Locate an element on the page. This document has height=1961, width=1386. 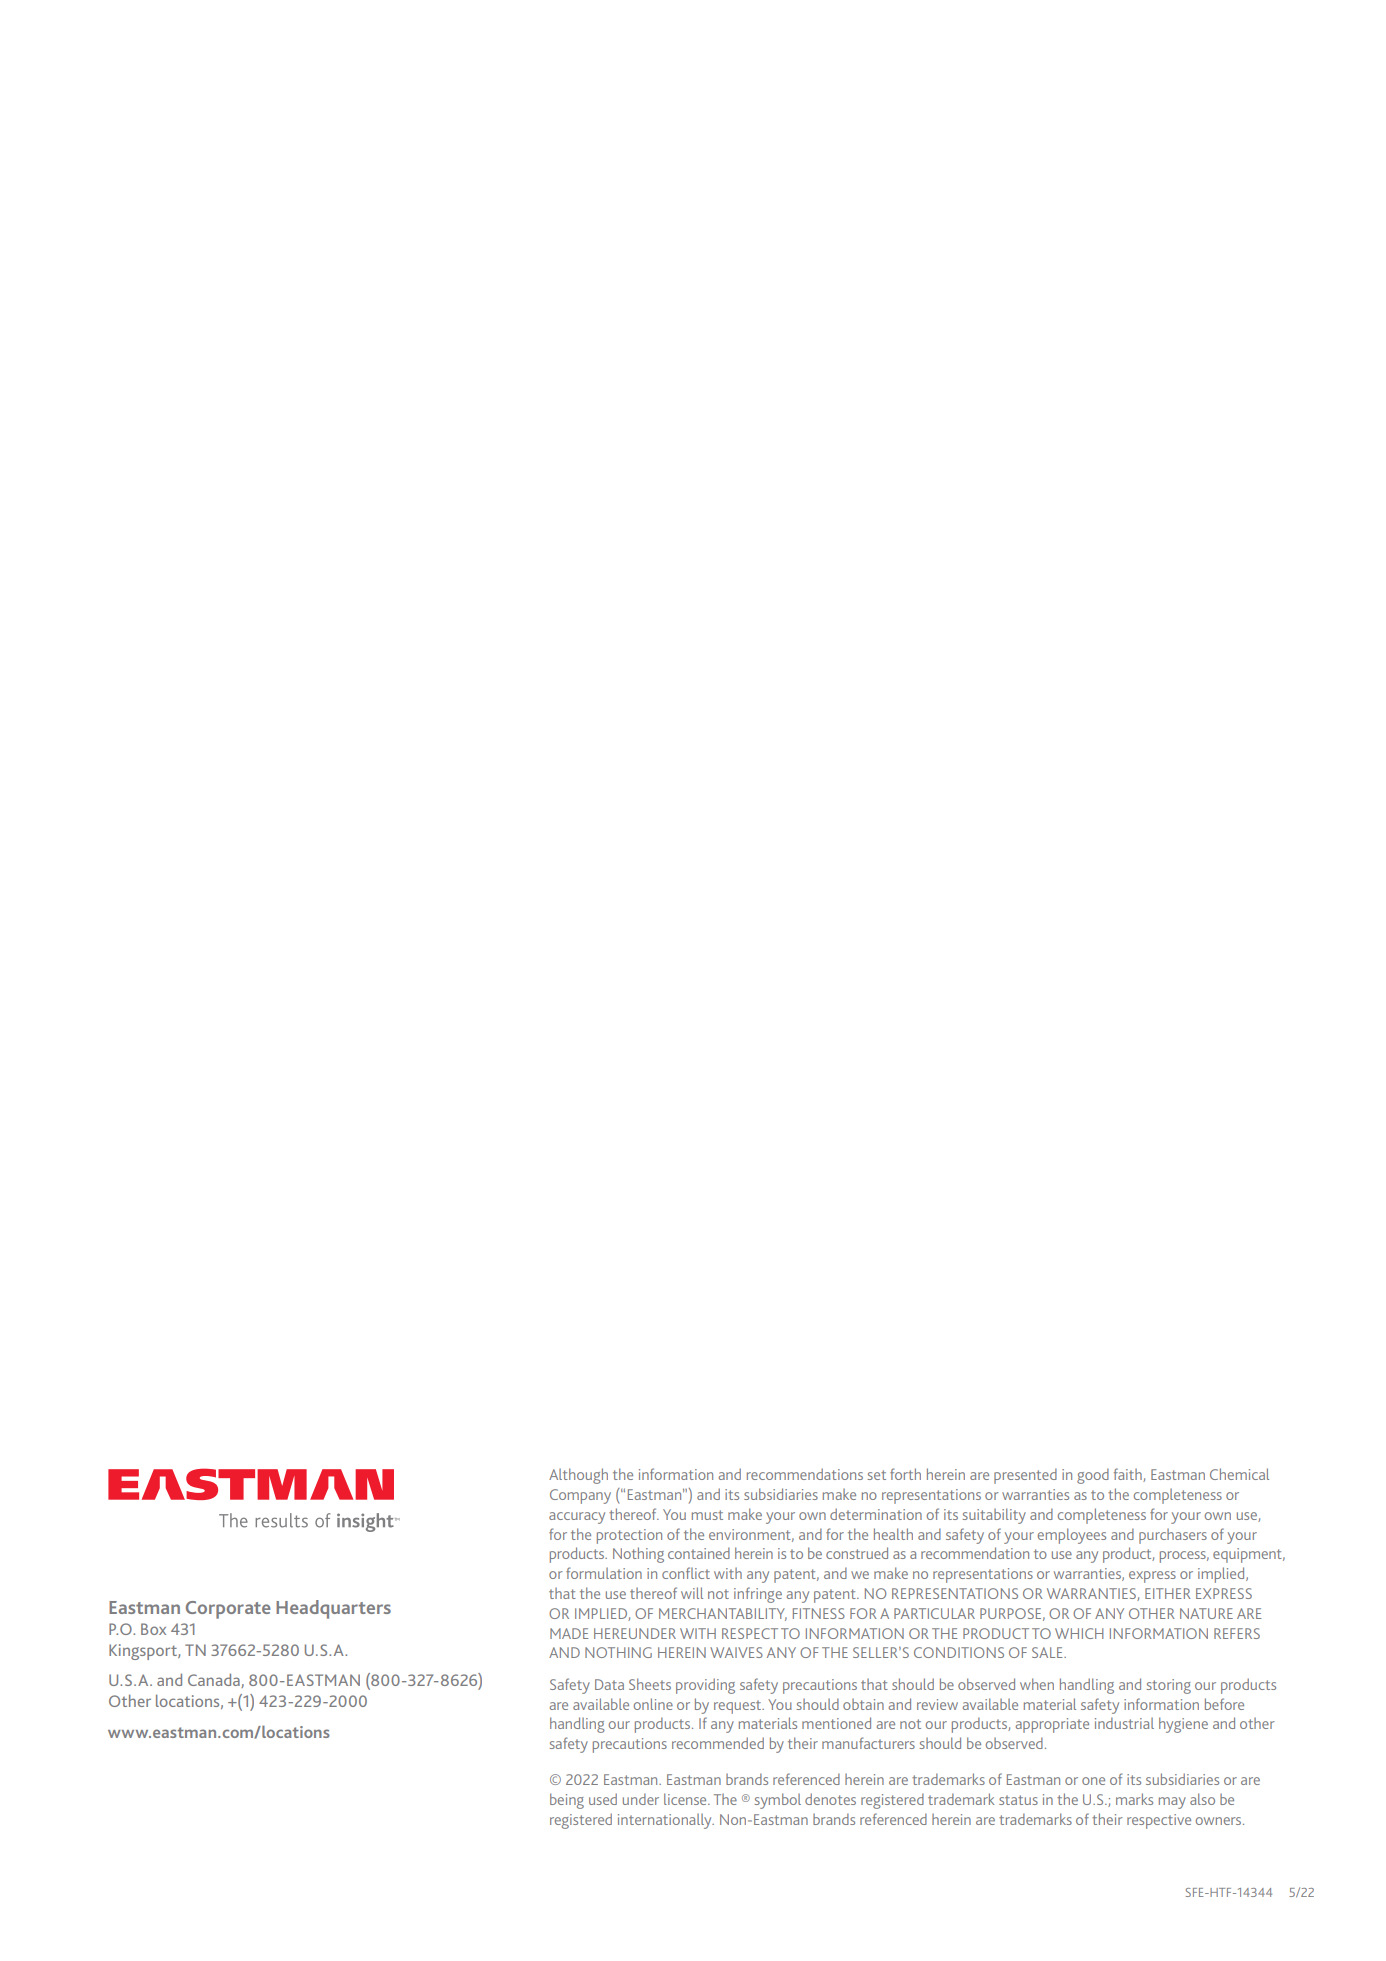
WAIVES is located at coordinates (736, 1652).
